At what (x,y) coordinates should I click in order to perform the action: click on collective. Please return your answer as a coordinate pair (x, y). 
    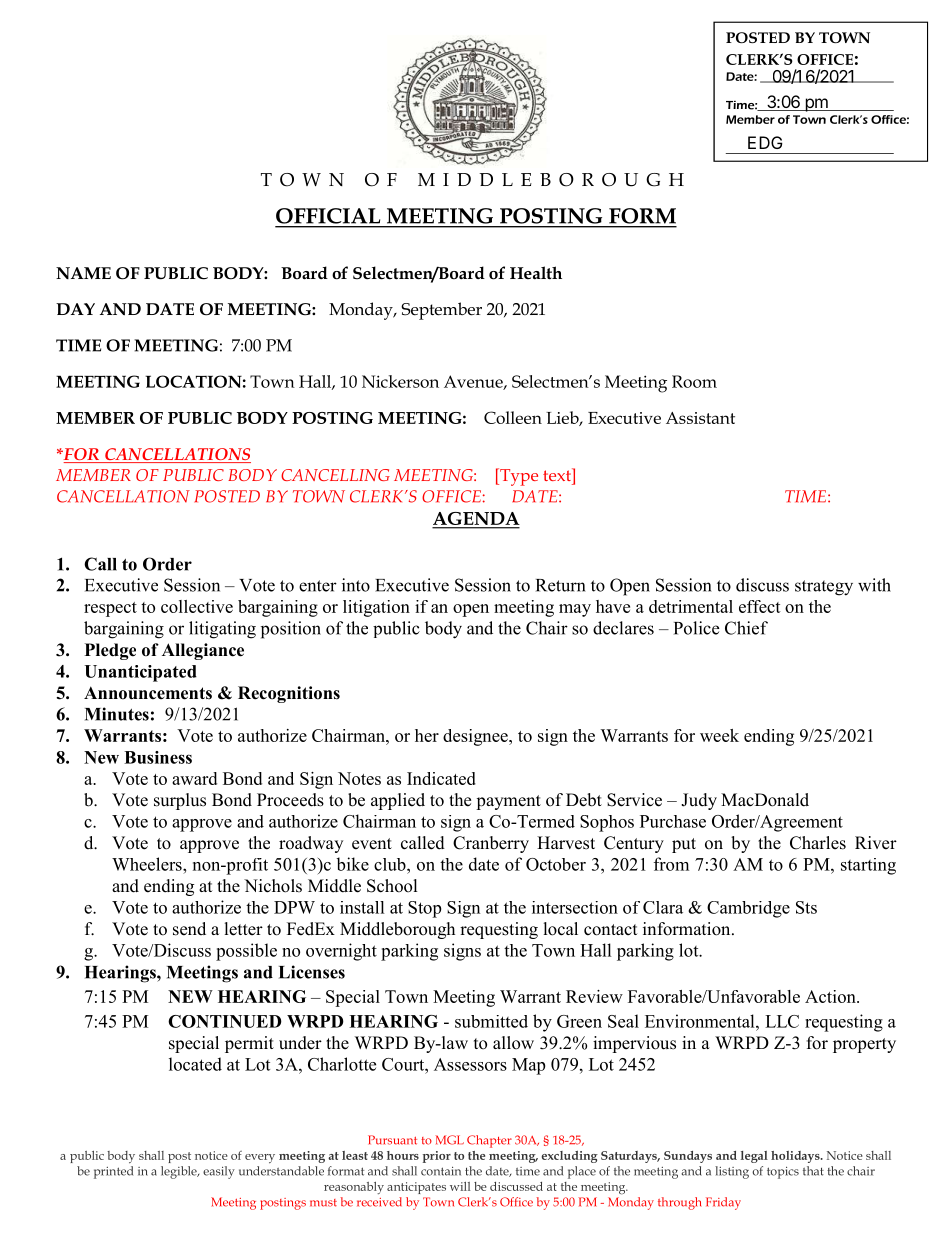
    Looking at the image, I should click on (197, 606).
